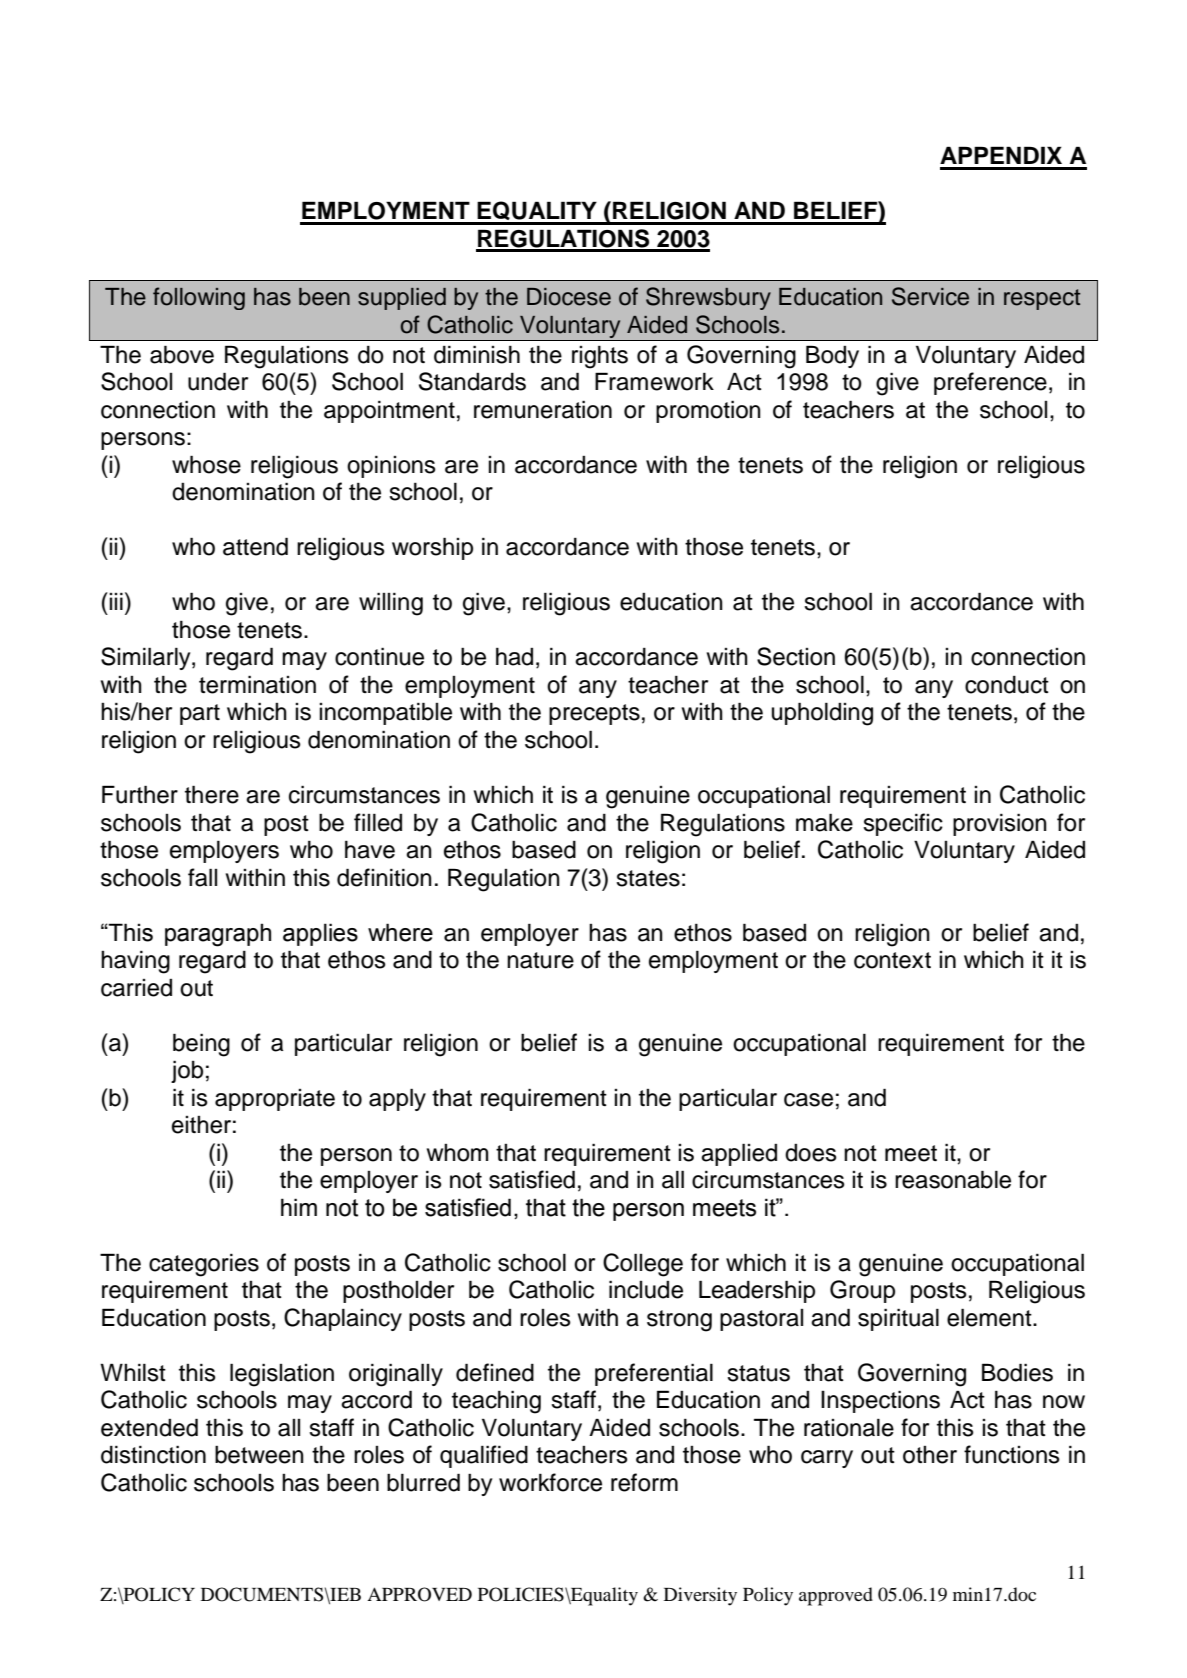  What do you see at coordinates (930, 1455) in the screenshot?
I see `other` at bounding box center [930, 1455].
